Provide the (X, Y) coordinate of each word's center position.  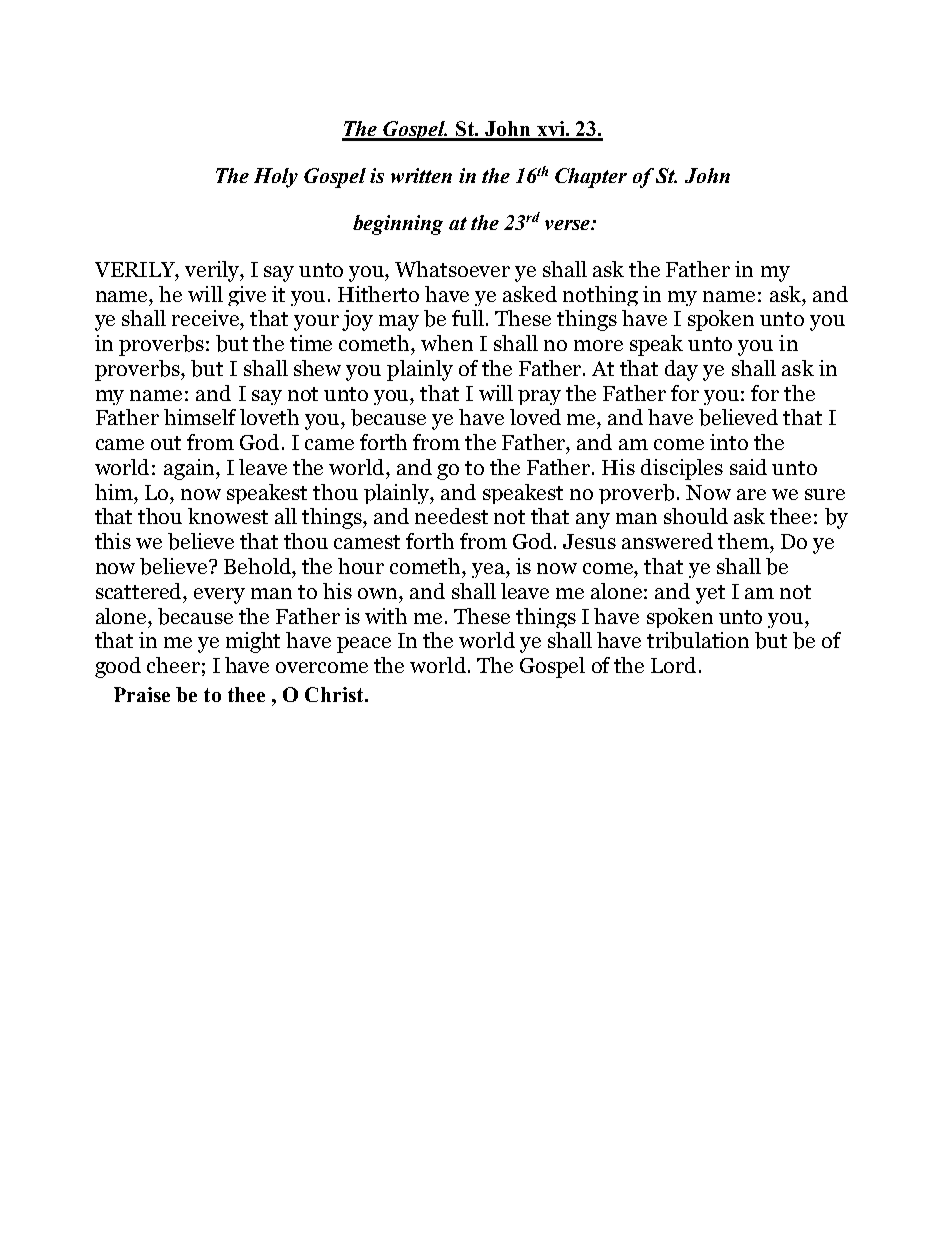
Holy (276, 178)
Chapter (591, 178)
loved (535, 417)
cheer (173, 665)
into (729, 442)
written (421, 175)
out (166, 443)
